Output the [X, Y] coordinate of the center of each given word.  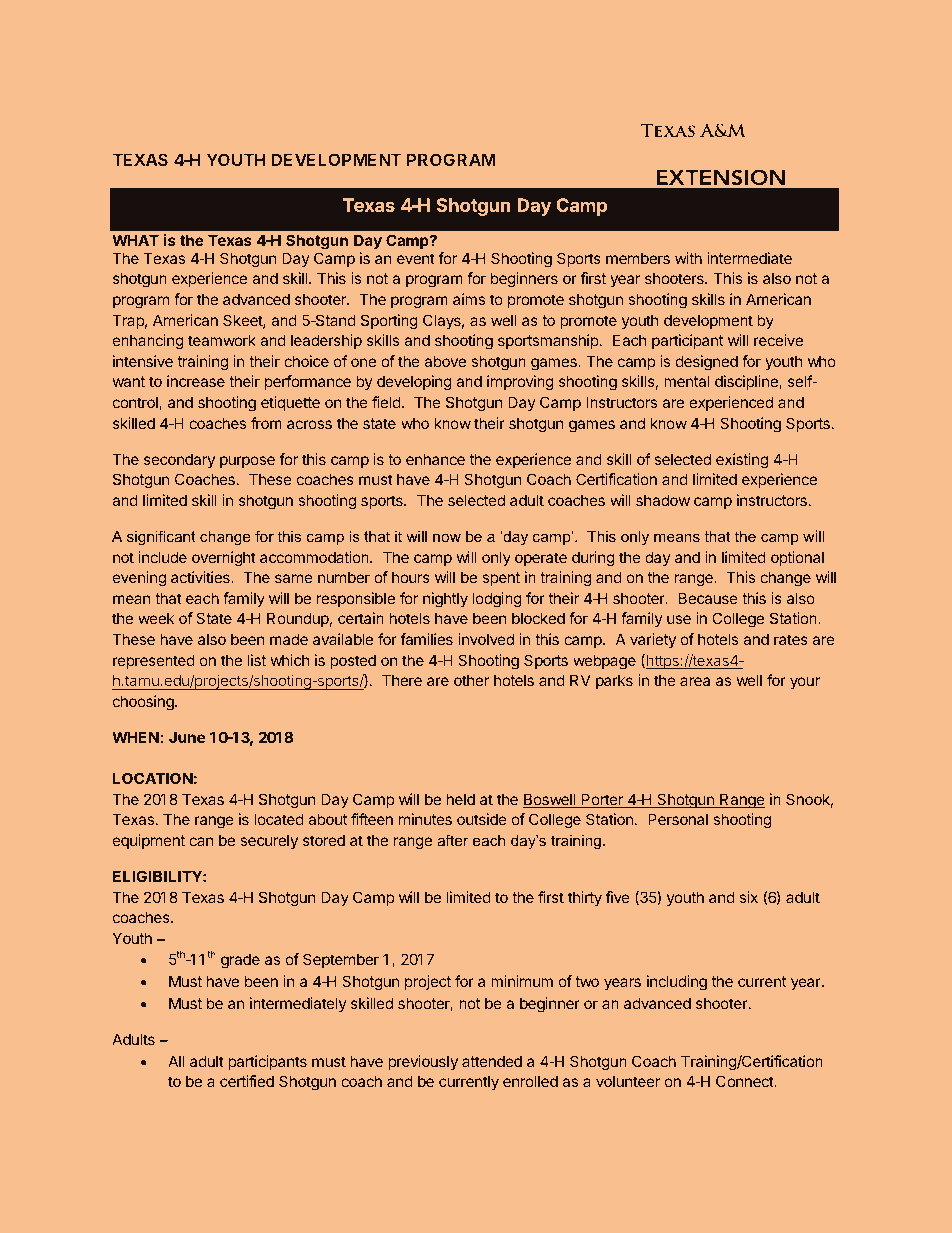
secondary [179, 461]
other [471, 680]
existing [742, 461]
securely [269, 842]
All [176, 1061]
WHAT [135, 240]
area [695, 681]
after [452, 840]
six [749, 897]
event [416, 258]
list [256, 660]
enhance [435, 459]
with [688, 258]
